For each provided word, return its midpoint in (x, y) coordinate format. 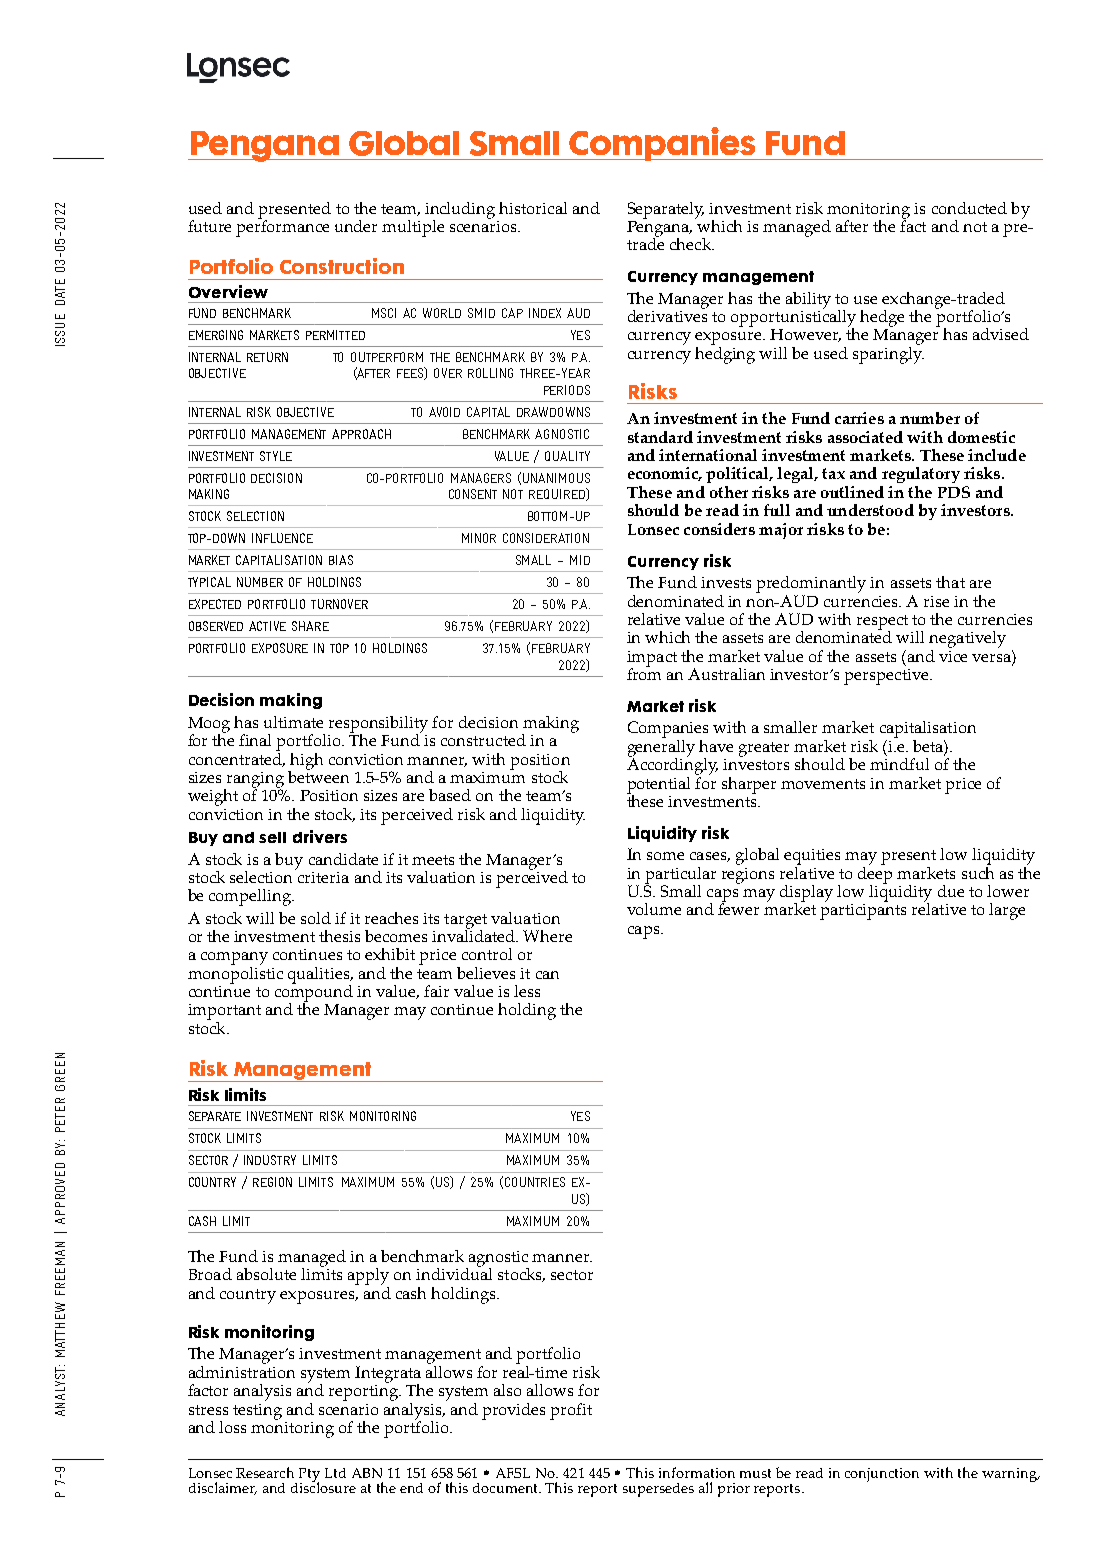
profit (571, 1411)
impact (652, 660)
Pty (309, 1476)
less (527, 991)
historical (533, 208)
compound (314, 993)
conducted (969, 208)
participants (863, 912)
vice (953, 656)
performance (282, 227)
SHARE (310, 626)
